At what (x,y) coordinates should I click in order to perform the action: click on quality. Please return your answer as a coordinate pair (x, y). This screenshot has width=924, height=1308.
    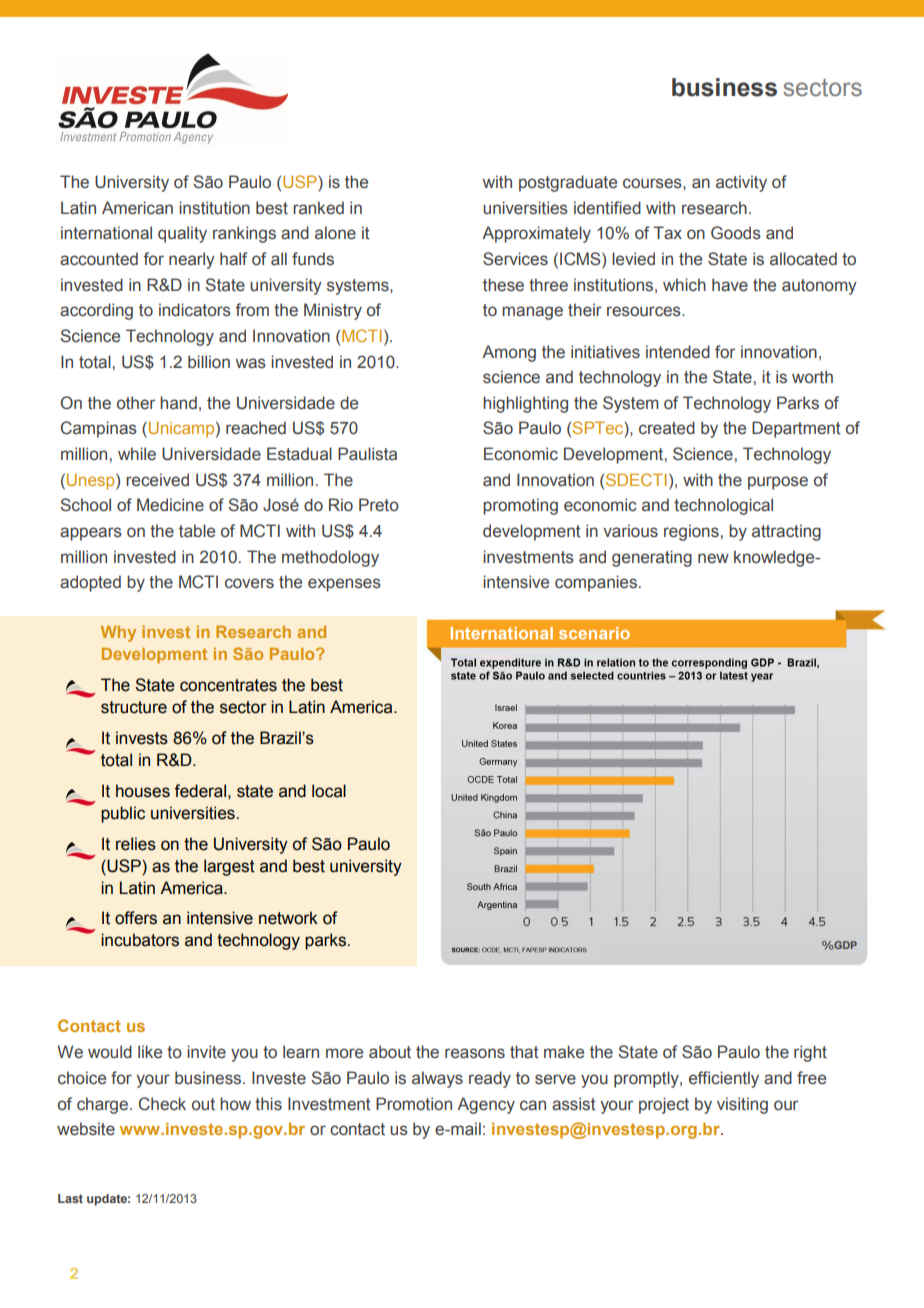
    Looking at the image, I should click on (182, 234).
